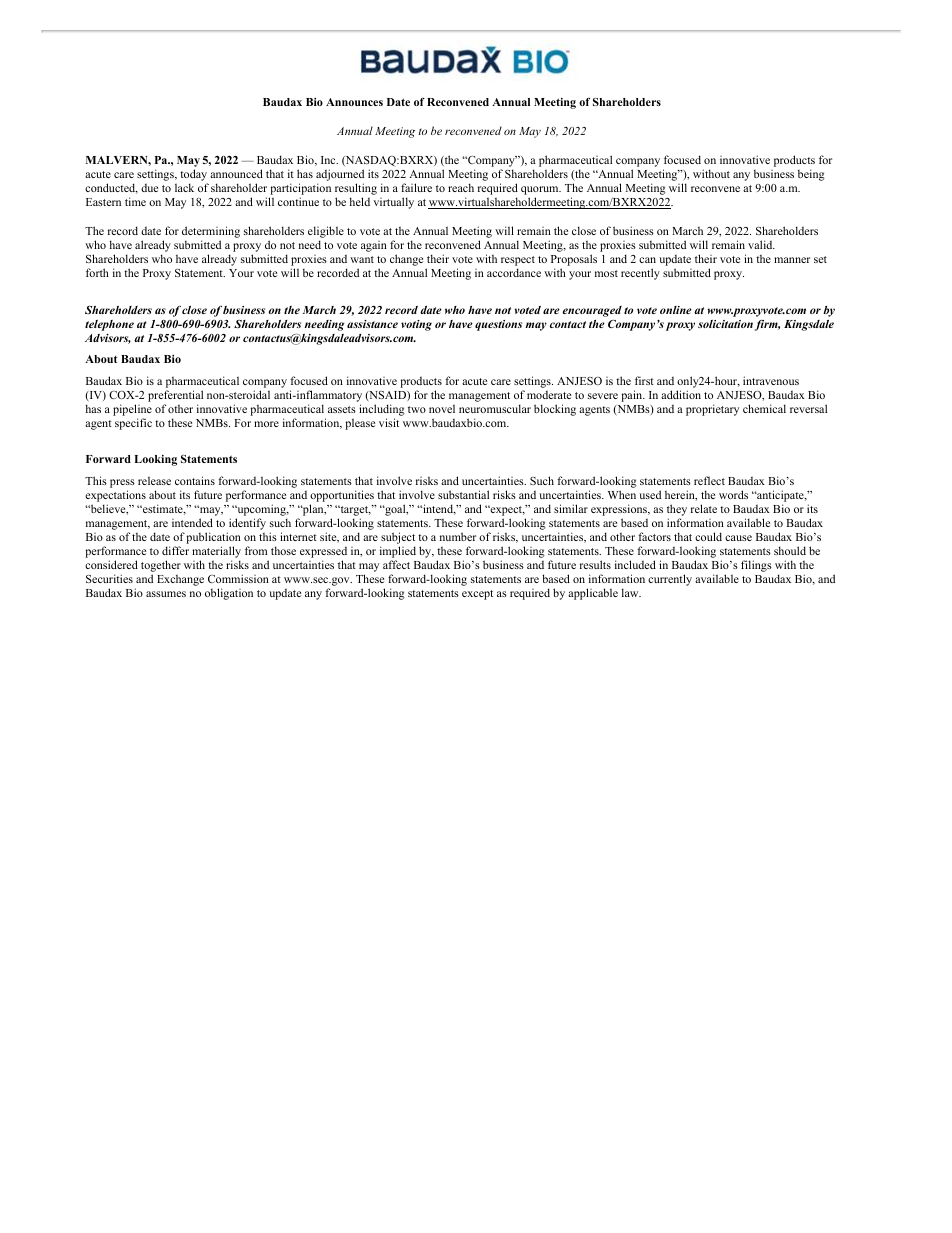  I want to click on forth, so click(97, 272).
